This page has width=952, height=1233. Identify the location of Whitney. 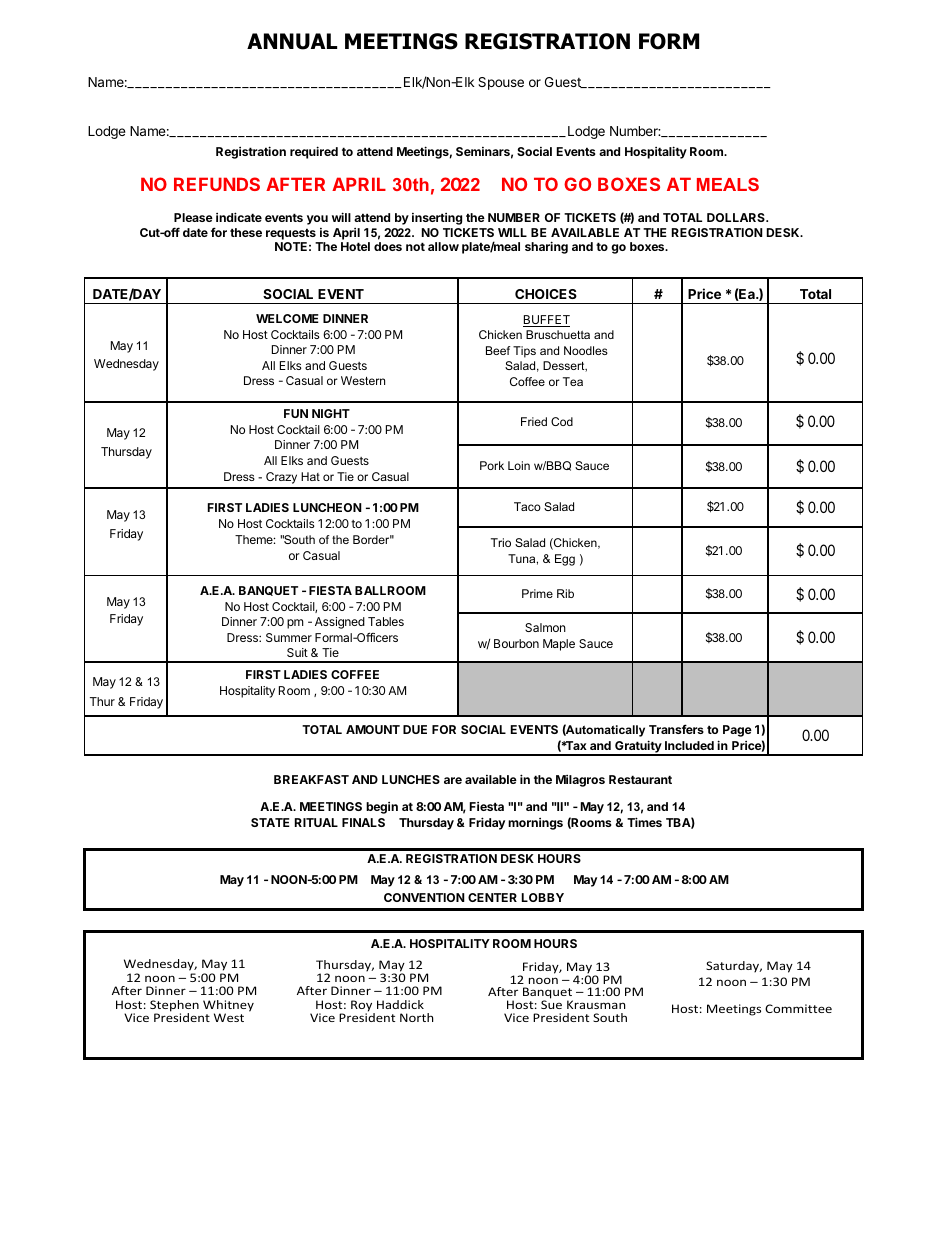
(228, 1007).
